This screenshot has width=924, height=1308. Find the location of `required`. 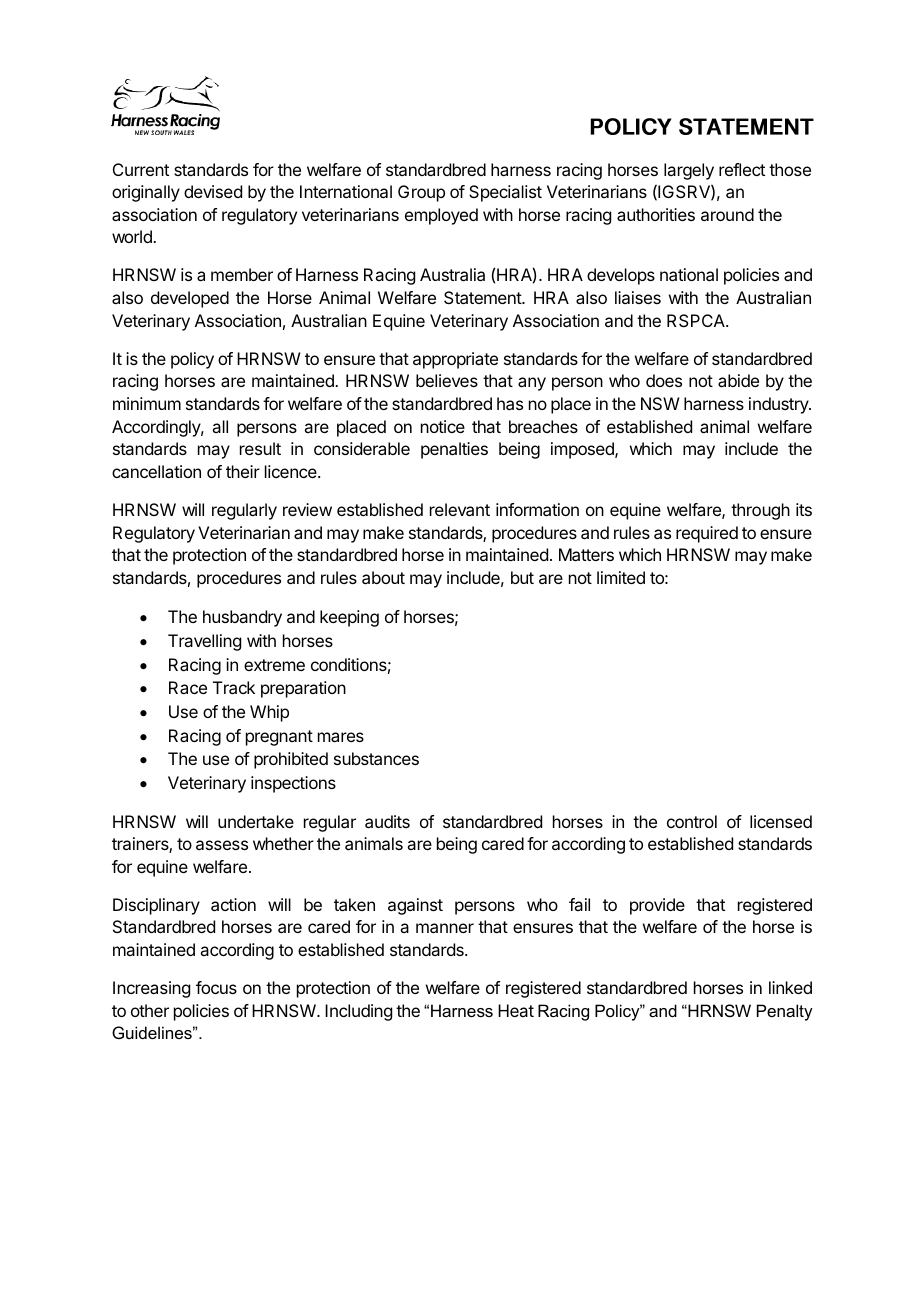

required is located at coordinates (707, 534).
